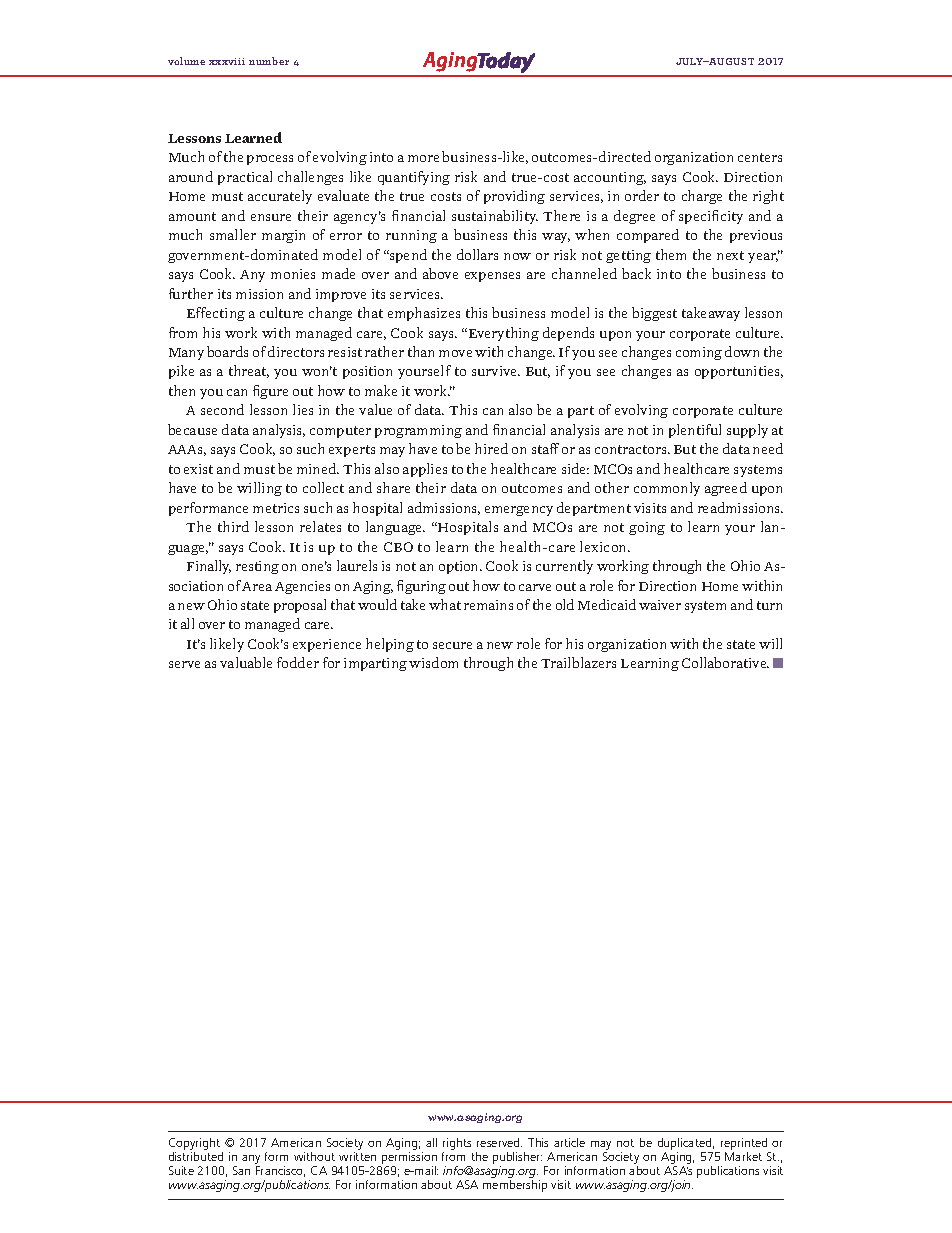 The width and height of the page is (952, 1233). Describe the element at coordinates (246, 662) in the page. I see `valuable` at that location.
